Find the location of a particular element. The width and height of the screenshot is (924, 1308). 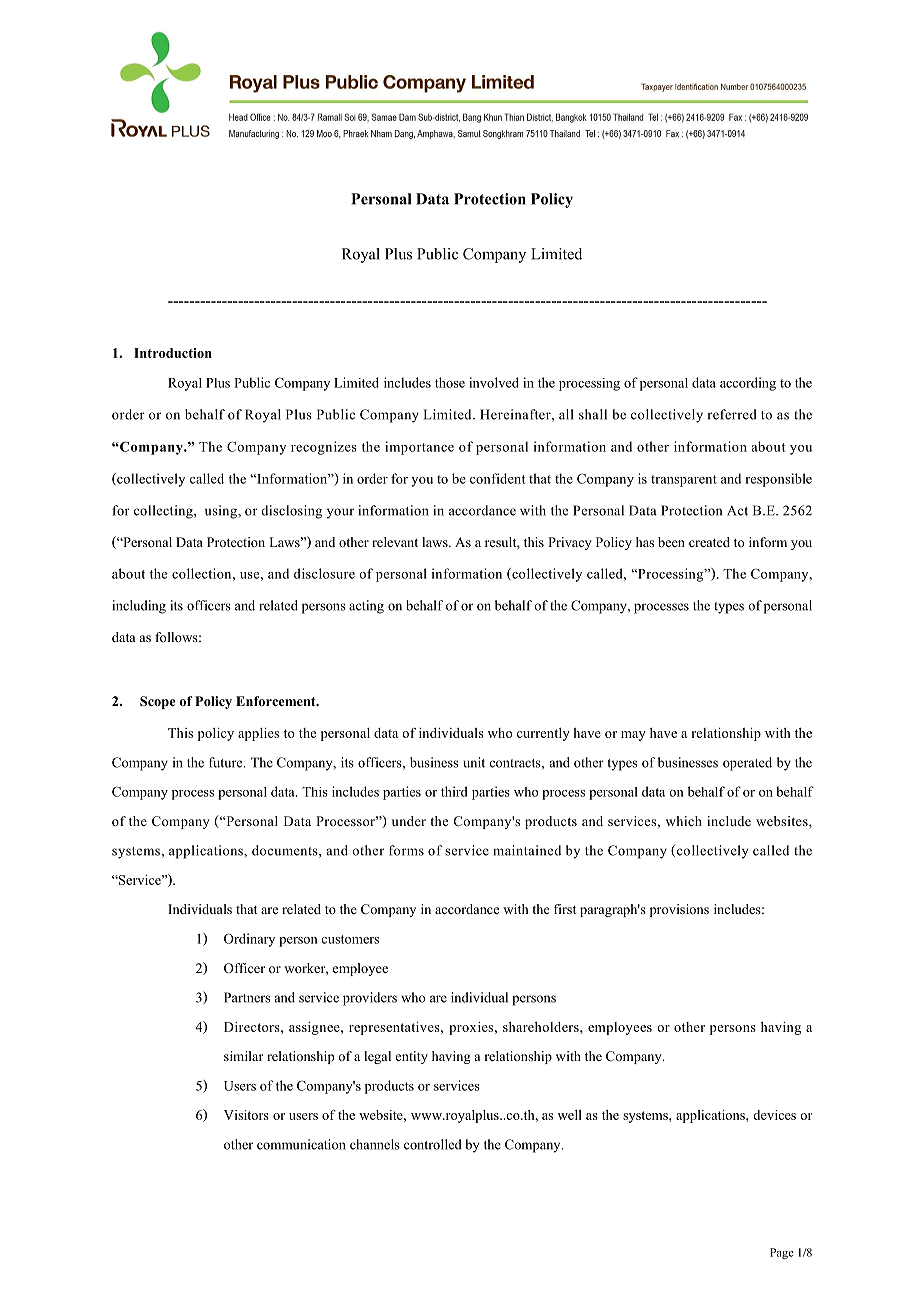

those is located at coordinates (450, 382).
